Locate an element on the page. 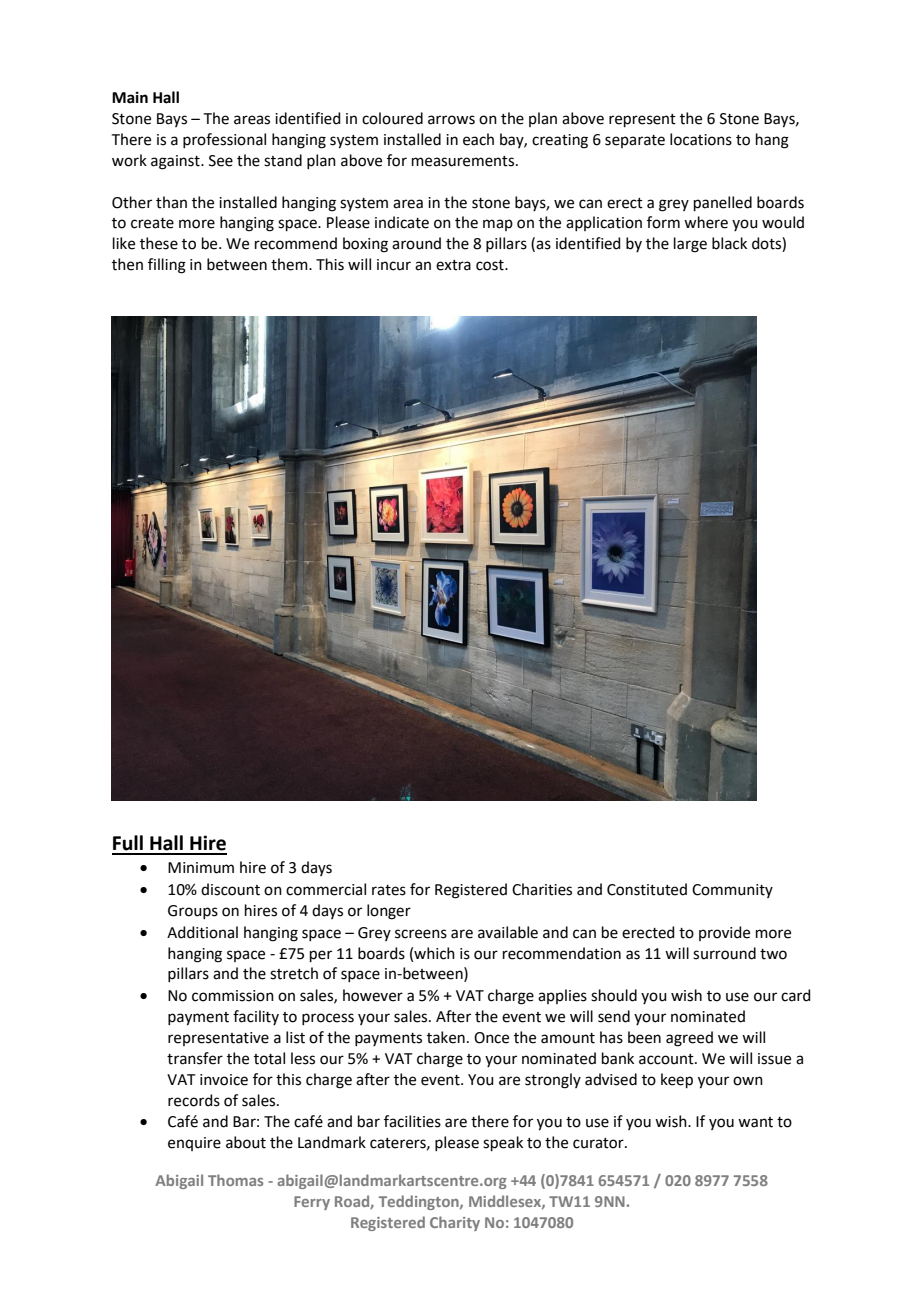 The width and height of the image is (924, 1308). filling is located at coordinates (167, 266).
